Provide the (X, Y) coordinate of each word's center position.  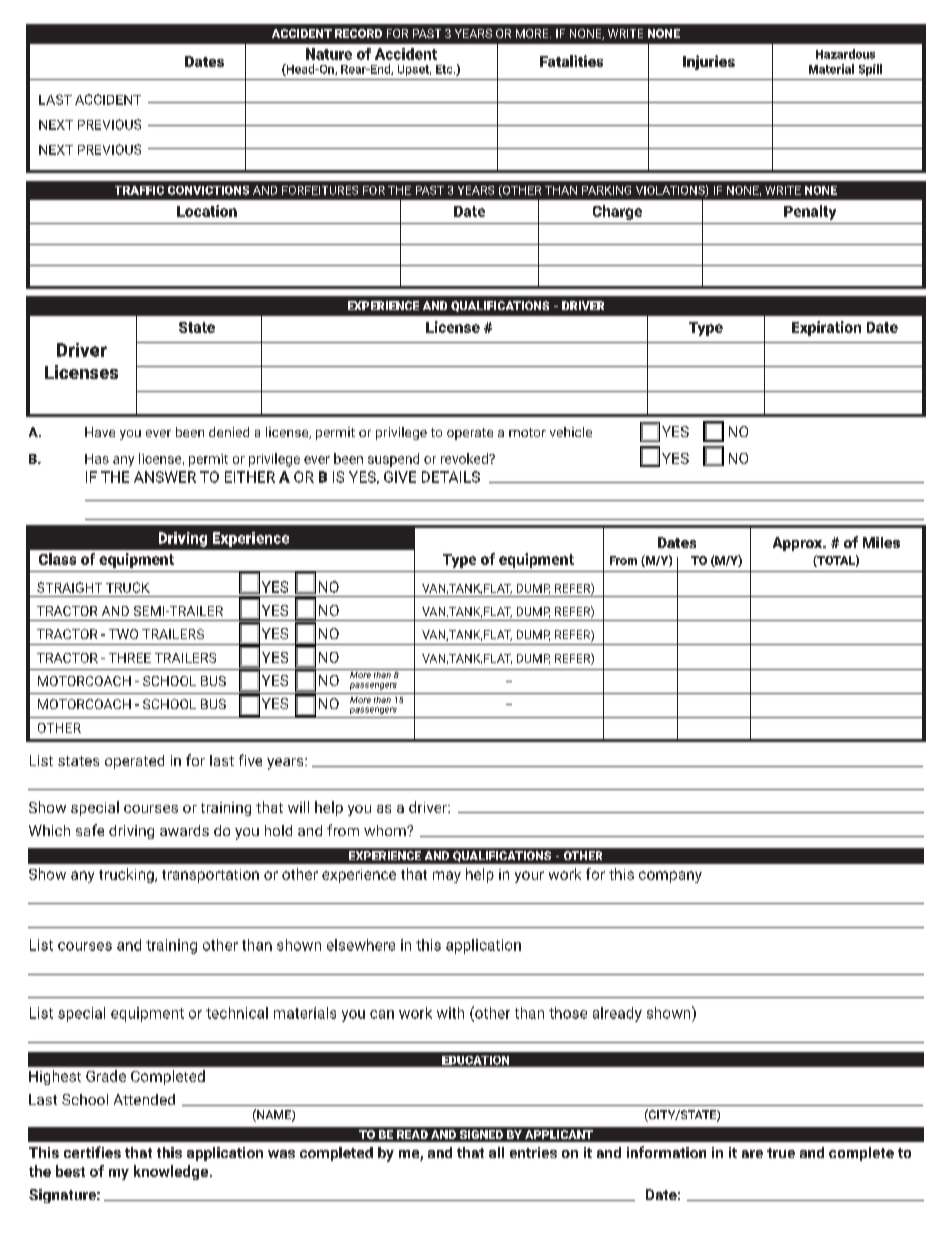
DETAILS (451, 477)
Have (100, 432)
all (496, 1152)
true (781, 1153)
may (447, 877)
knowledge (172, 1172)
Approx (799, 544)
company (670, 877)
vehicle (571, 432)
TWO (123, 634)
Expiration (826, 328)
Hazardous (845, 54)
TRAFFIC (139, 190)
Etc (445, 69)
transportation (210, 876)
